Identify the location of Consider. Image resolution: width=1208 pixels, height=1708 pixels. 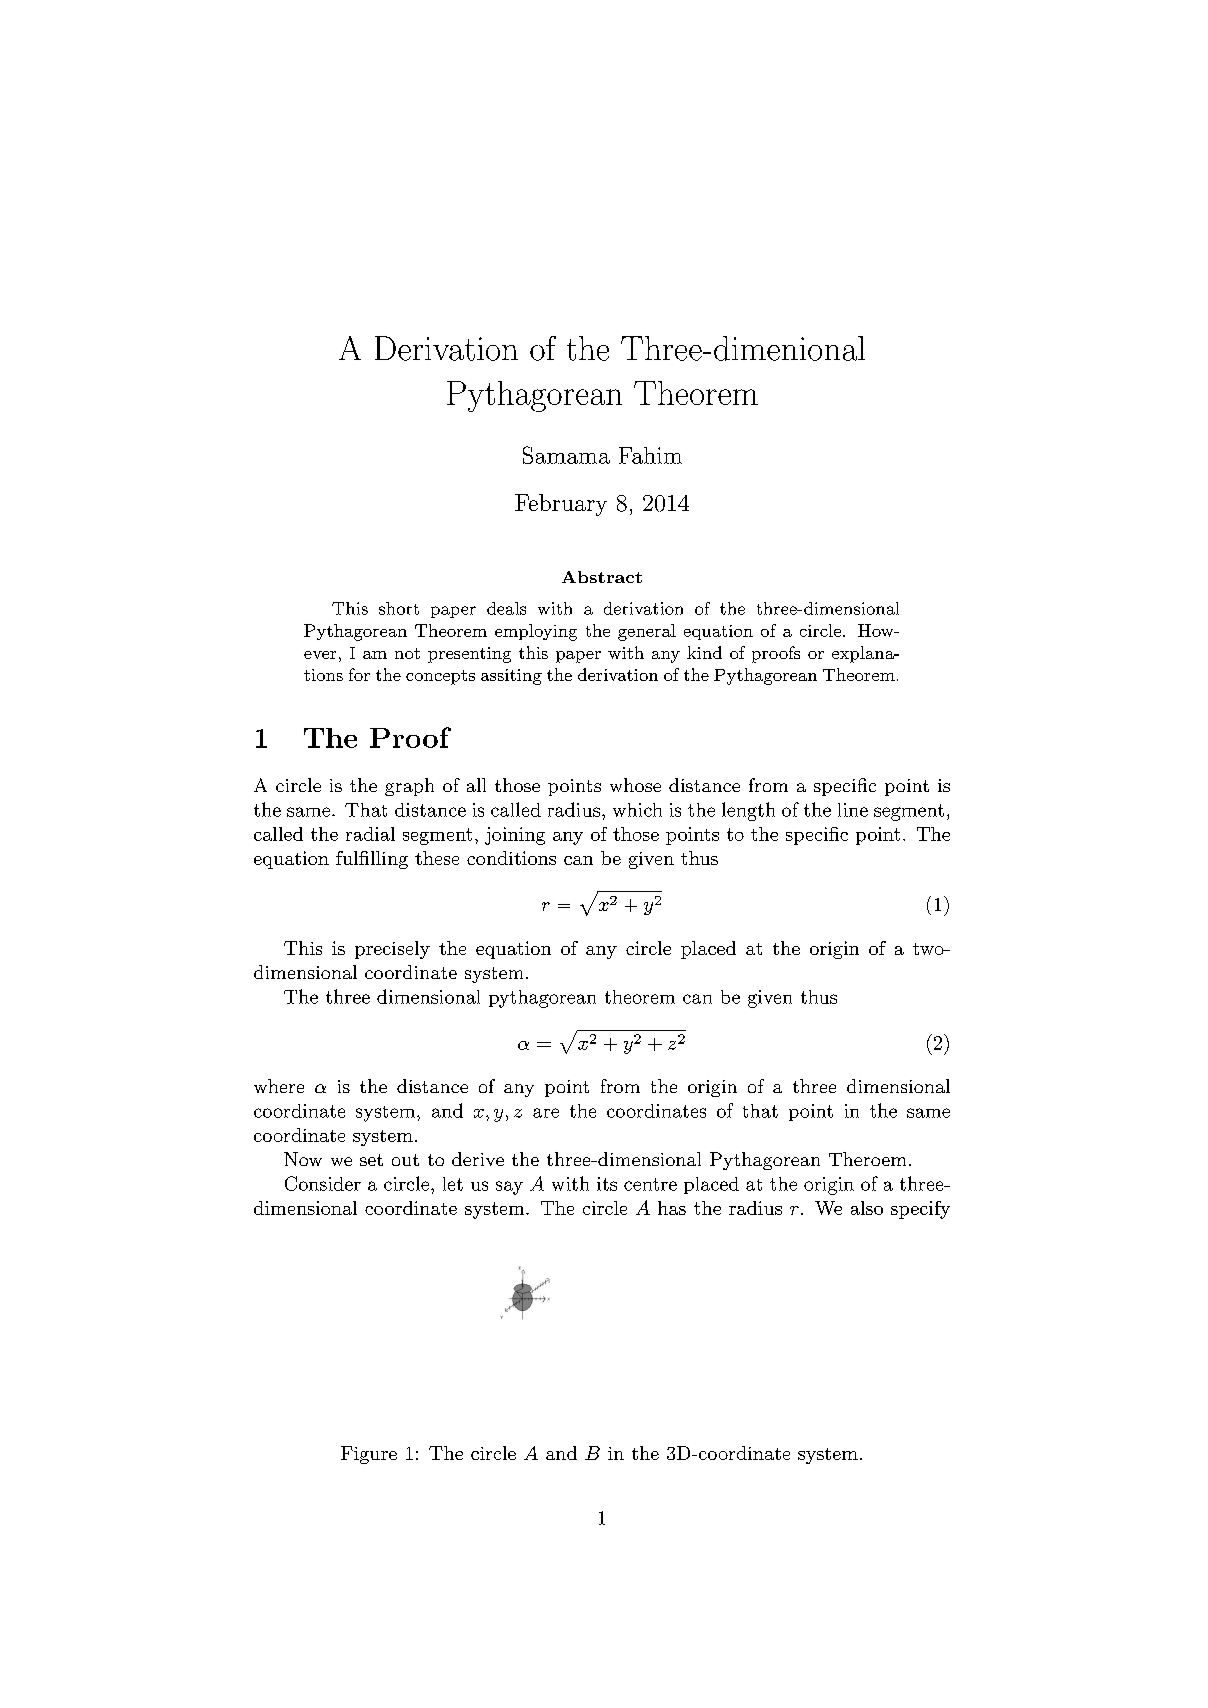
(323, 1183).
